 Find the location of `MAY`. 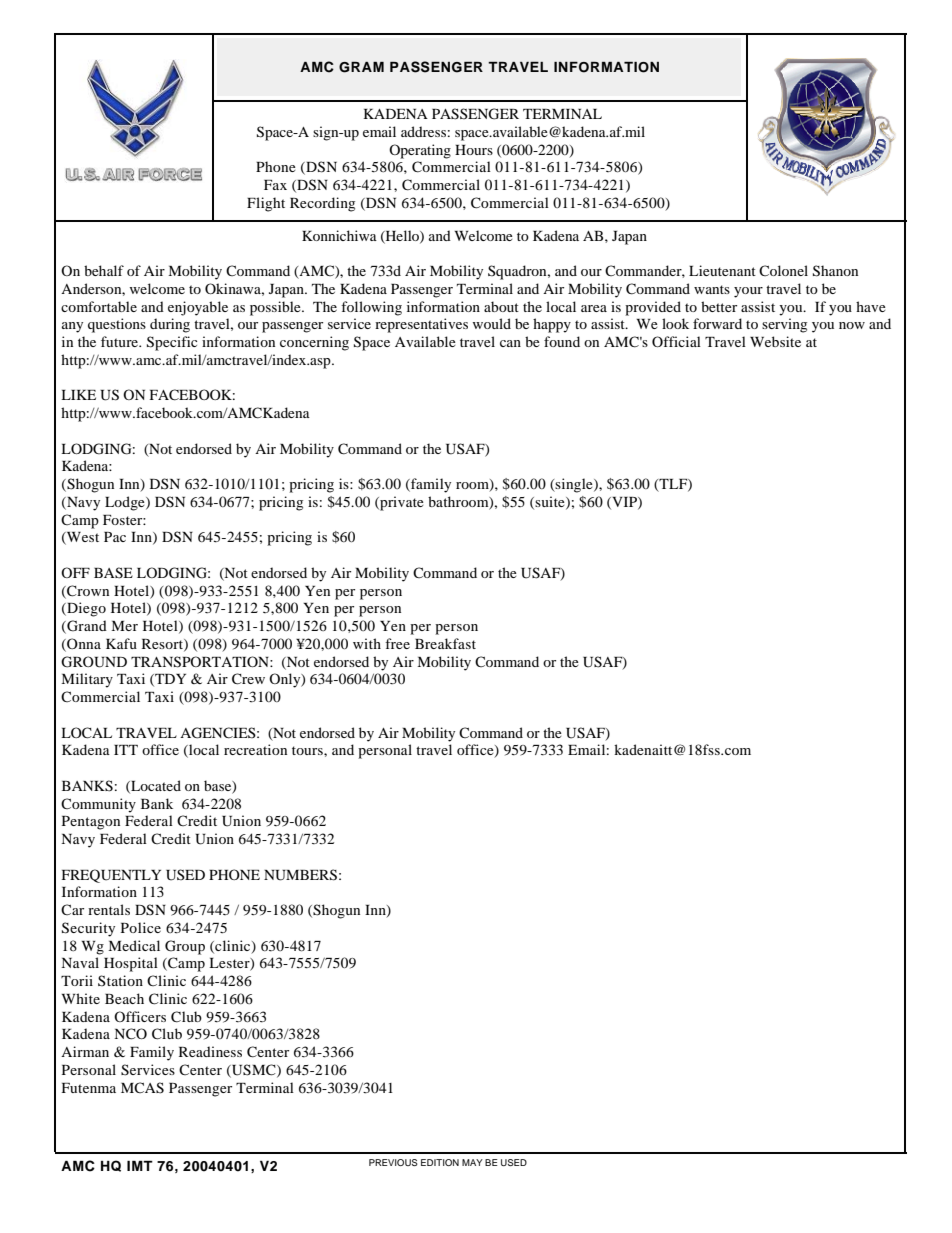

MAY is located at coordinates (472, 1162).
